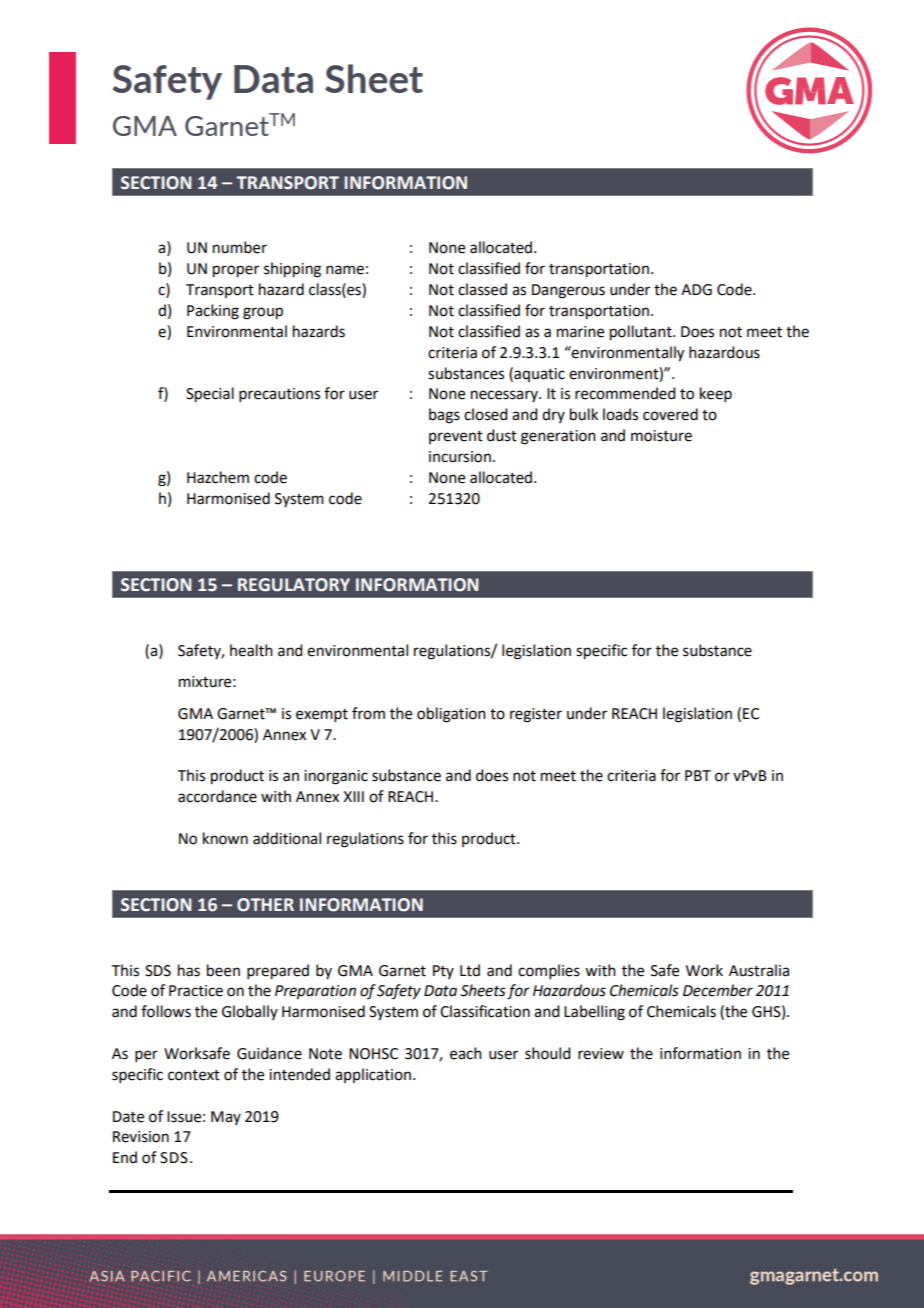 This screenshot has width=924, height=1308. What do you see at coordinates (226, 1118) in the screenshot?
I see `May` at bounding box center [226, 1118].
